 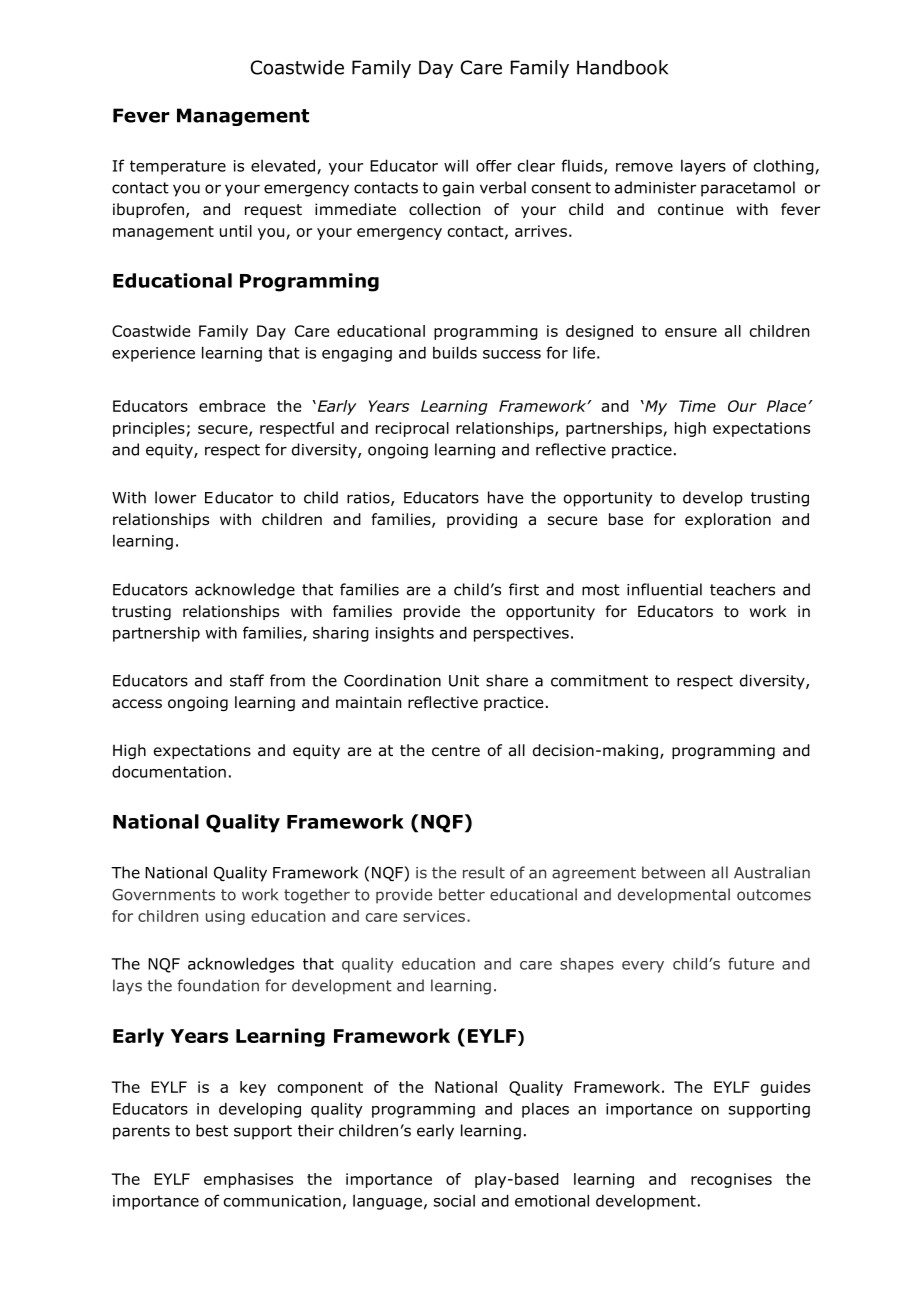 What do you see at coordinates (212, 1130) in the screenshot?
I see `best` at bounding box center [212, 1130].
